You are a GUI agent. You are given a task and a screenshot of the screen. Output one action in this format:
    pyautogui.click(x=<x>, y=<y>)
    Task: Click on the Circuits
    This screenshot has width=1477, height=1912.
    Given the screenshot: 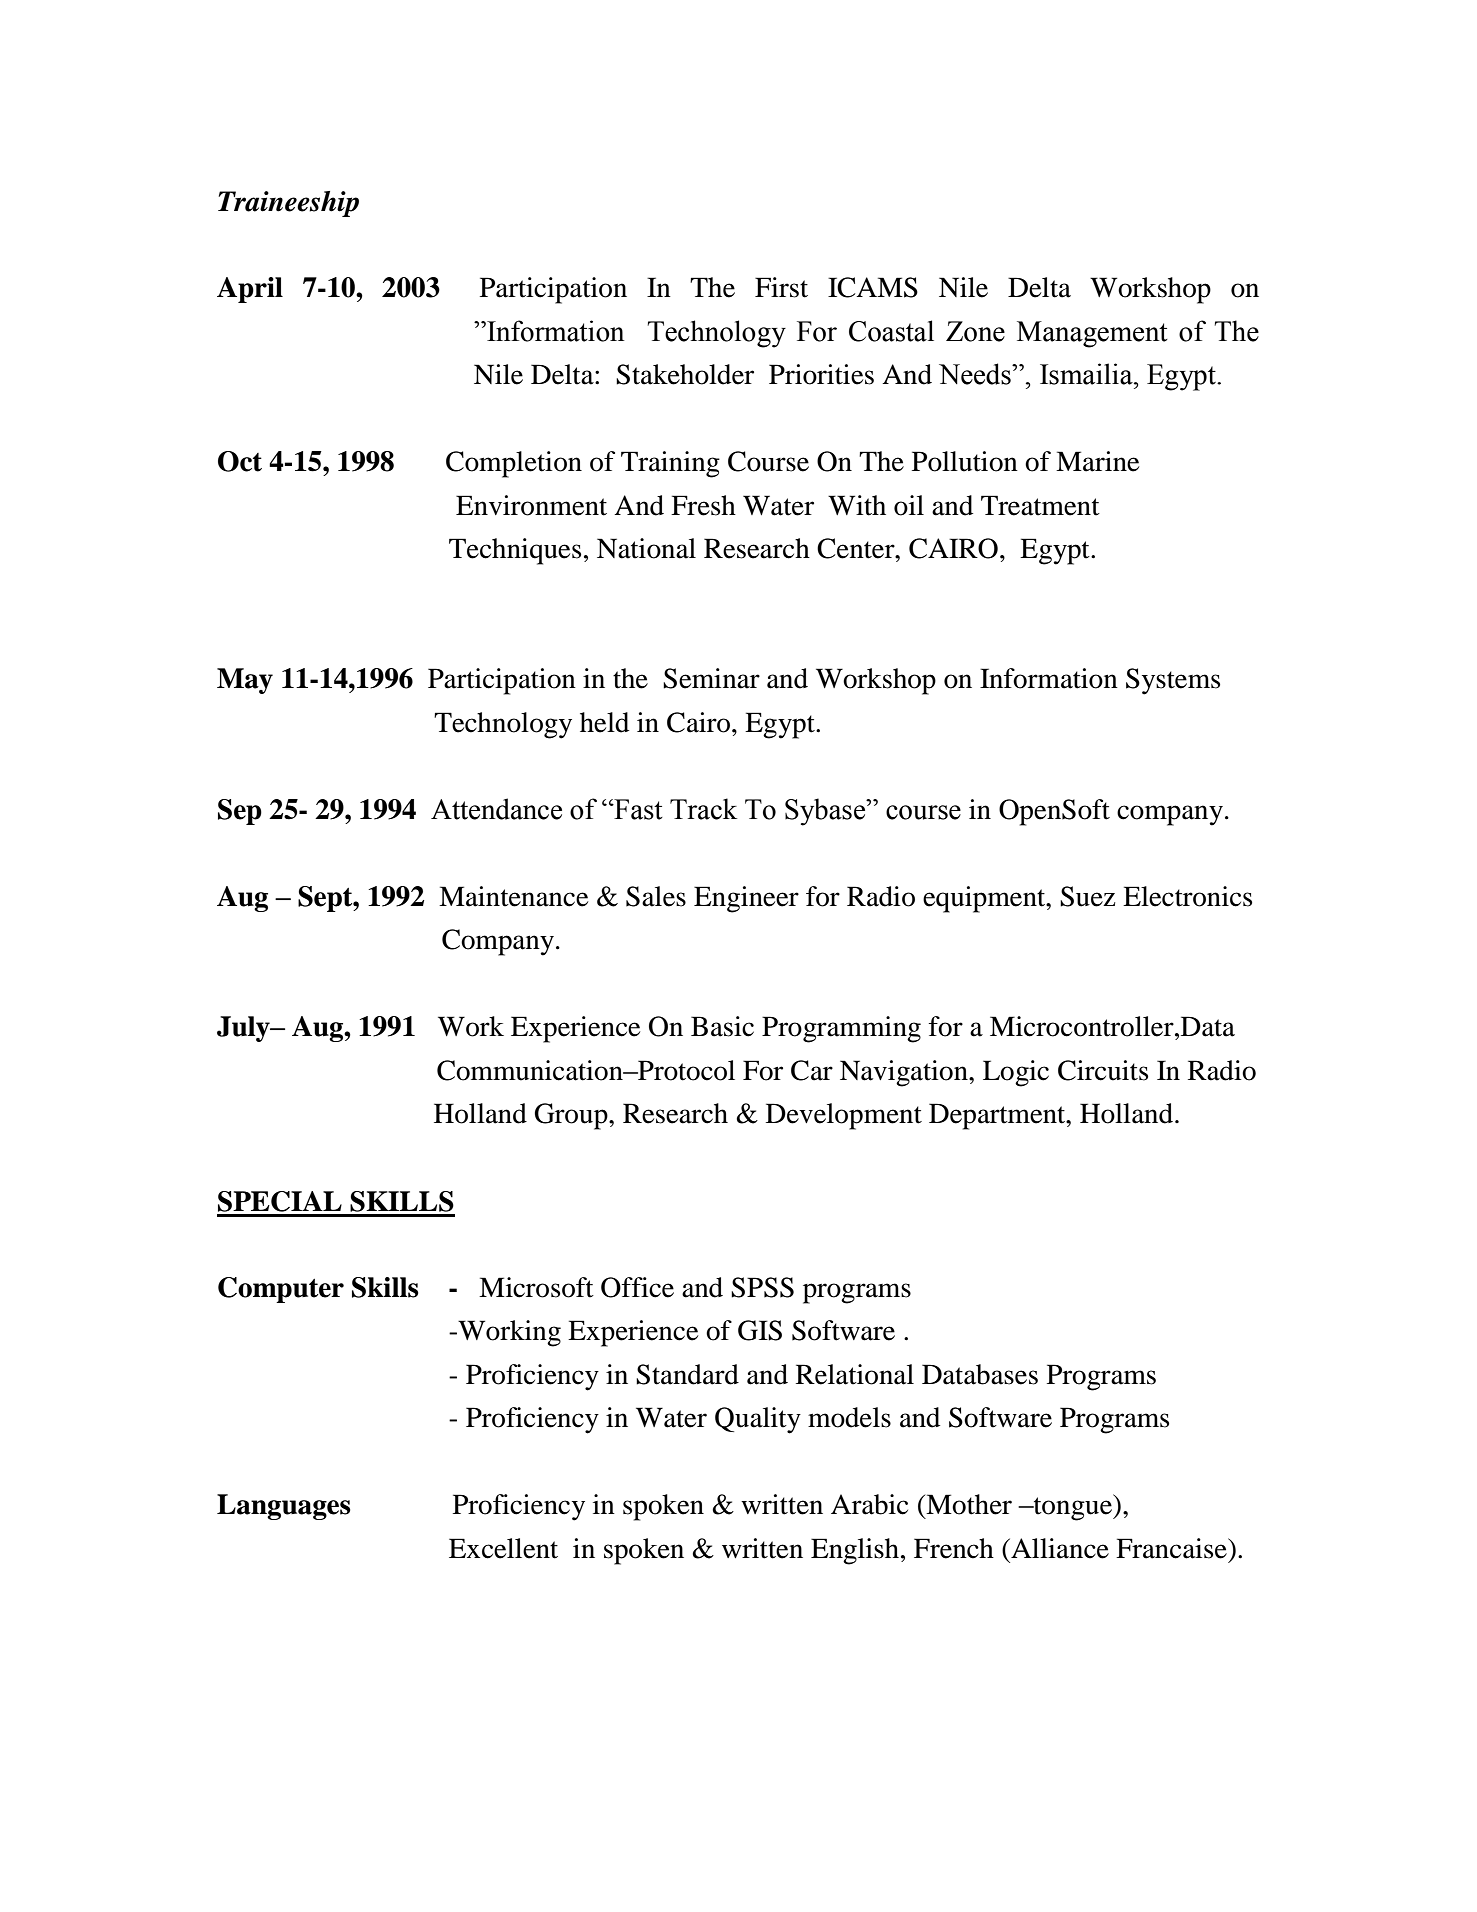 What is the action you would take?
    pyautogui.click(x=1103, y=1070)
